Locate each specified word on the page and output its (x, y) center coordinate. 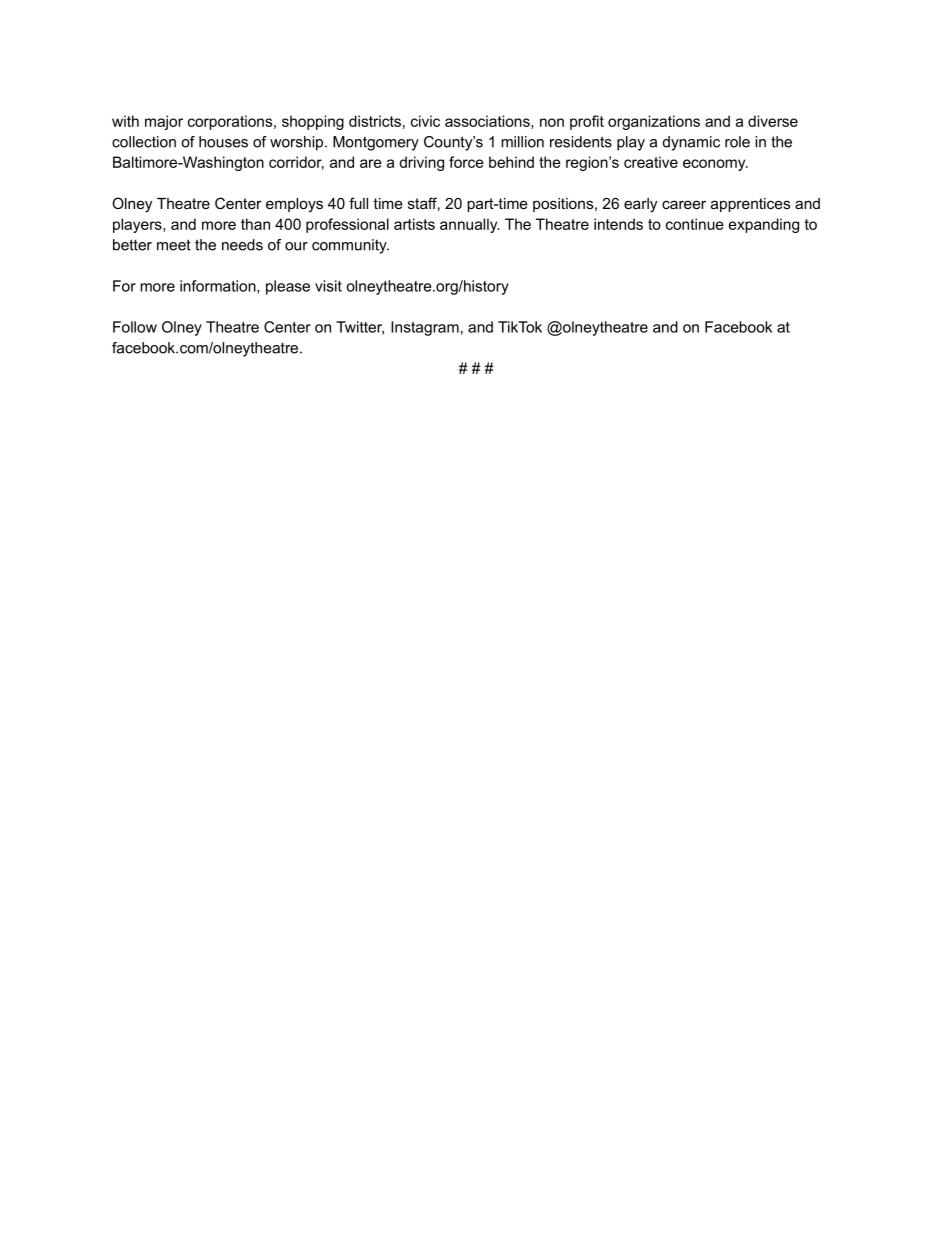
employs (294, 205)
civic (425, 121)
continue (695, 224)
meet (174, 245)
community (350, 246)
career (684, 204)
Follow (135, 327)
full (358, 203)
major (164, 122)
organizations (654, 122)
